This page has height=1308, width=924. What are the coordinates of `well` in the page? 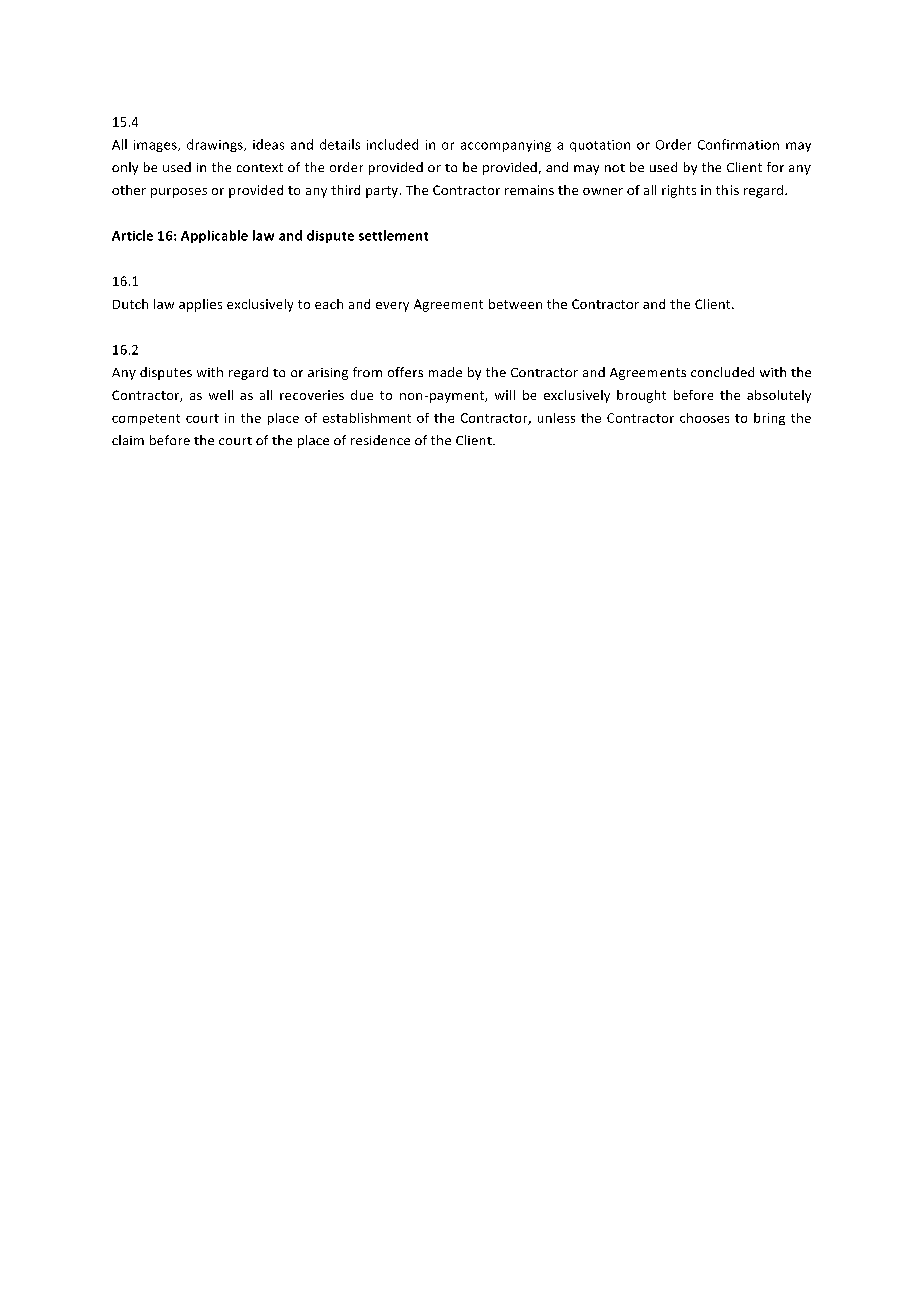 It's located at (221, 395).
